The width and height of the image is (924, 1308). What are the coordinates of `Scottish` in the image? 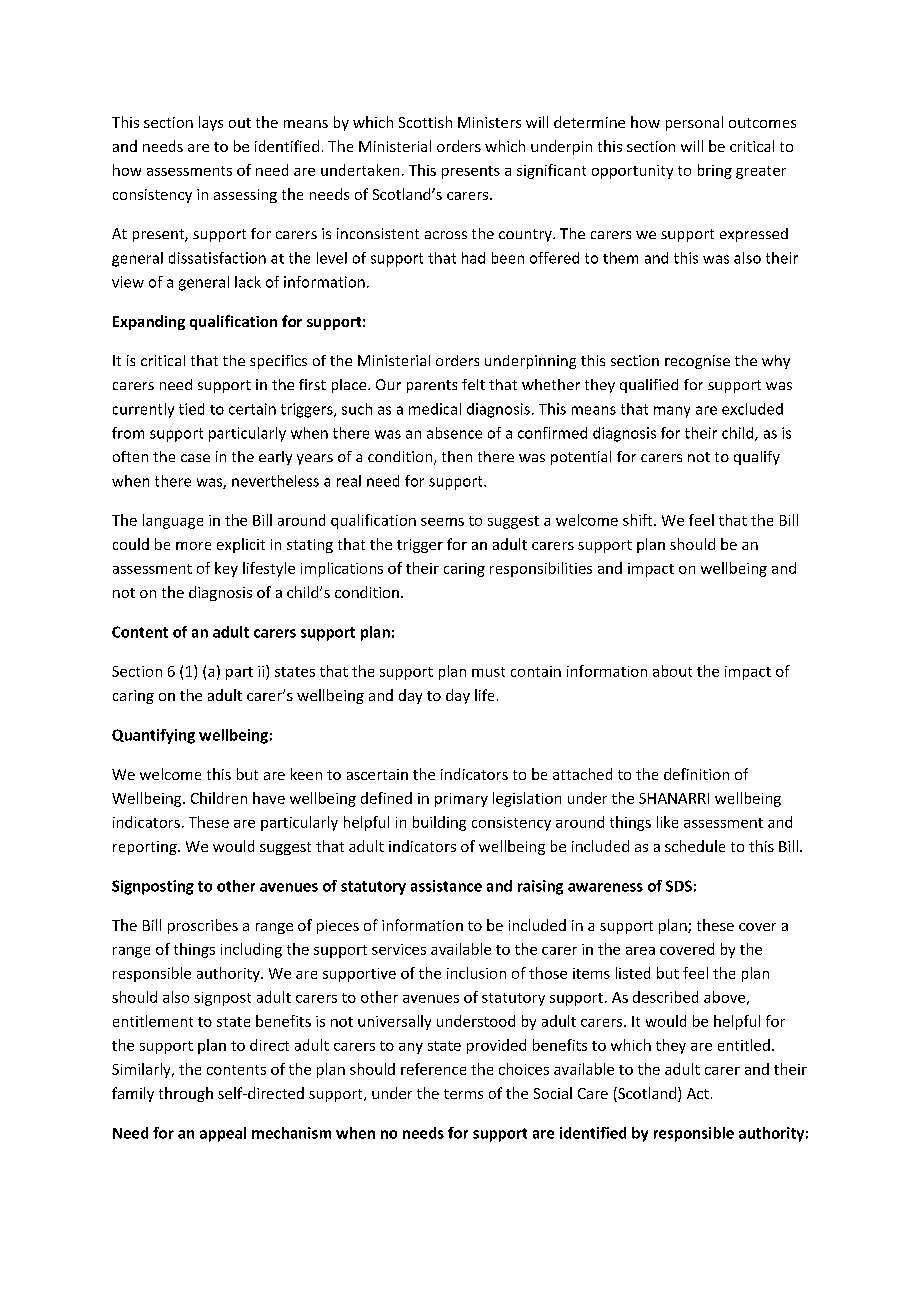 It's located at (425, 122).
